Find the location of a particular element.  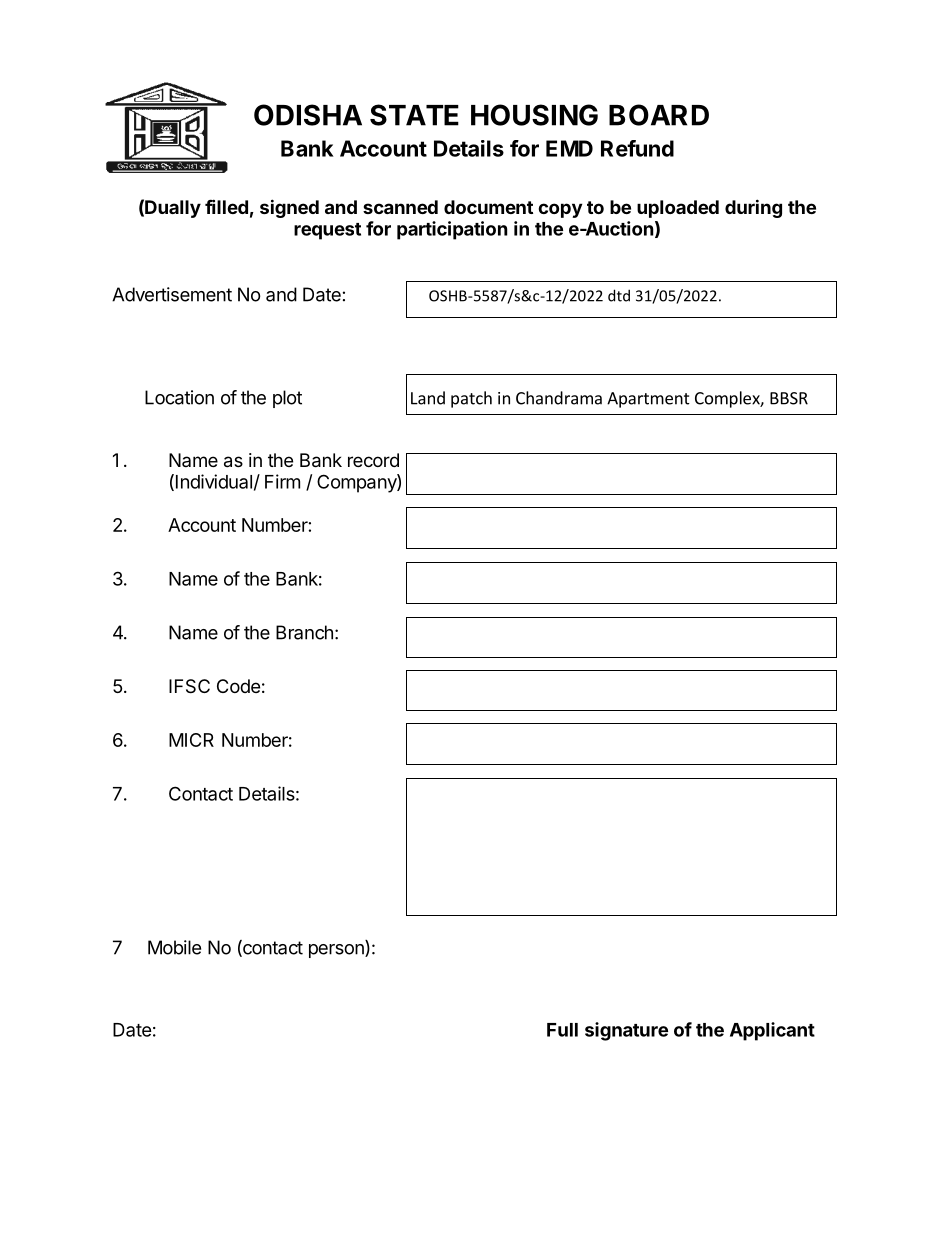

patch is located at coordinates (471, 399).
